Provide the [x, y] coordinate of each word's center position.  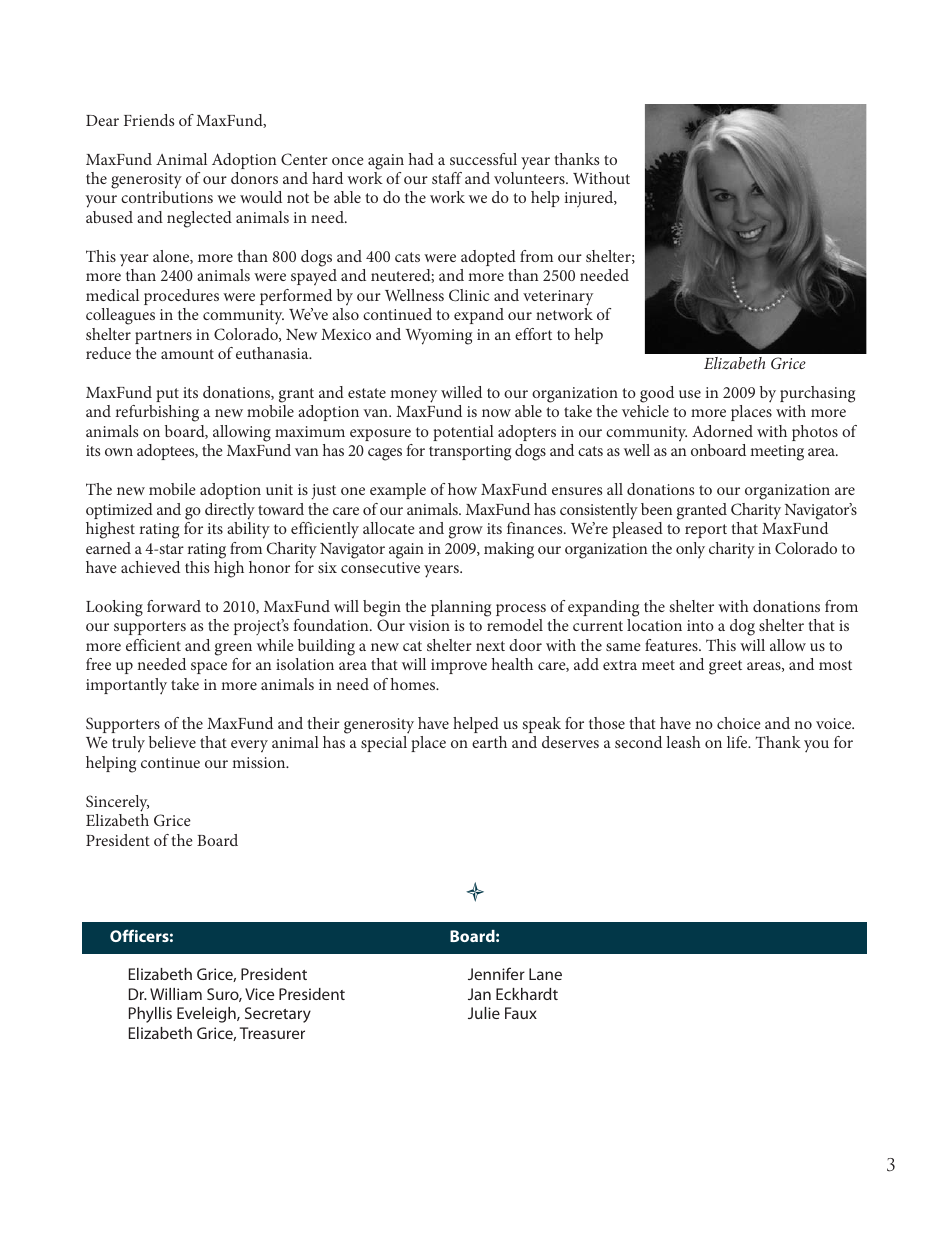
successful [483, 159]
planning [461, 608]
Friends [149, 120]
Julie [484, 1013]
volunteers [530, 178]
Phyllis [150, 1015]
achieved [150, 567]
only [690, 550]
